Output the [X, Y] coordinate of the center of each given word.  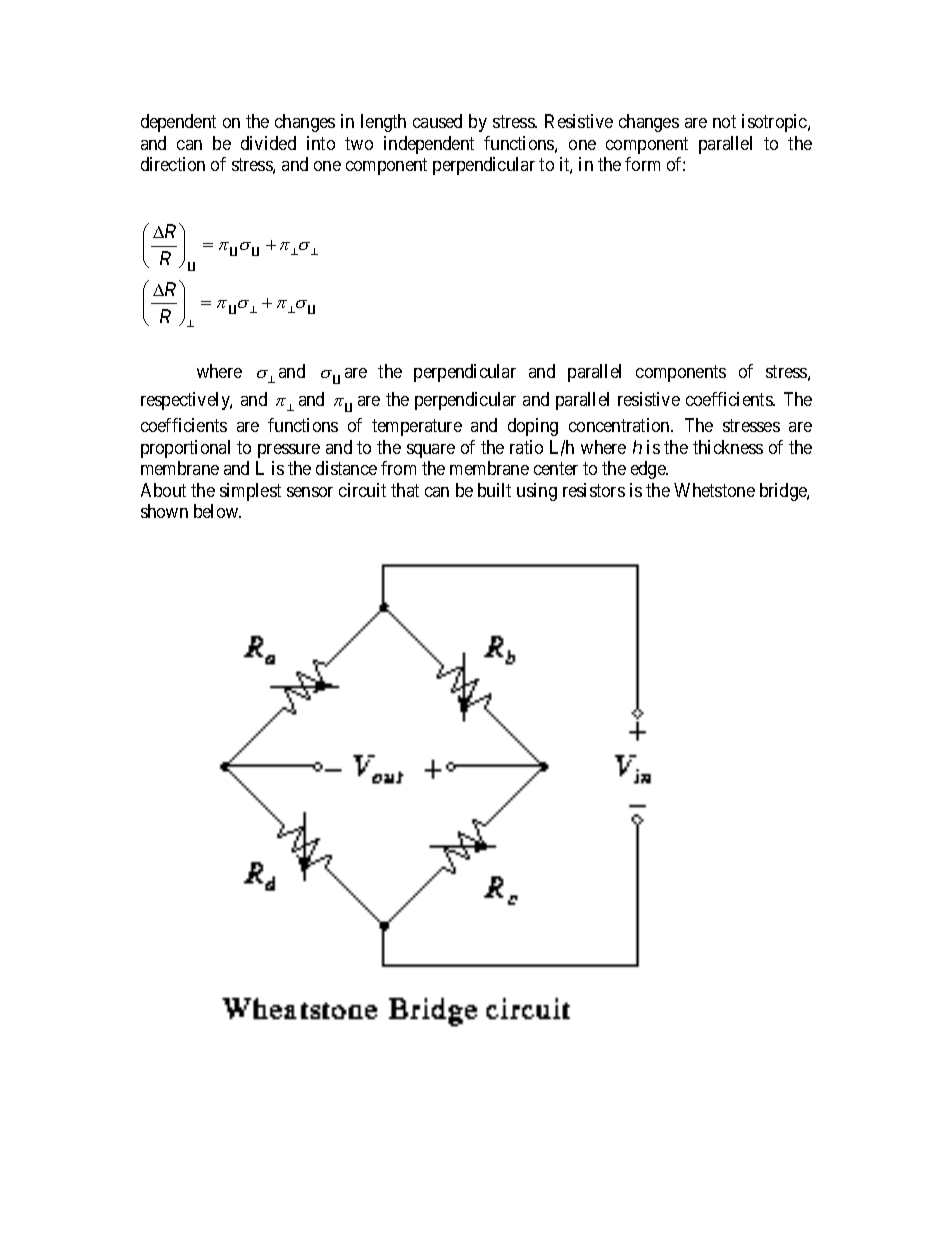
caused [437, 121]
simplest [250, 492]
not [724, 122]
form [642, 164]
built [494, 490]
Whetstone [714, 490]
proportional [185, 449]
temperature [417, 427]
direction [173, 164]
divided [268, 143]
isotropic [775, 123]
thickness [728, 447]
